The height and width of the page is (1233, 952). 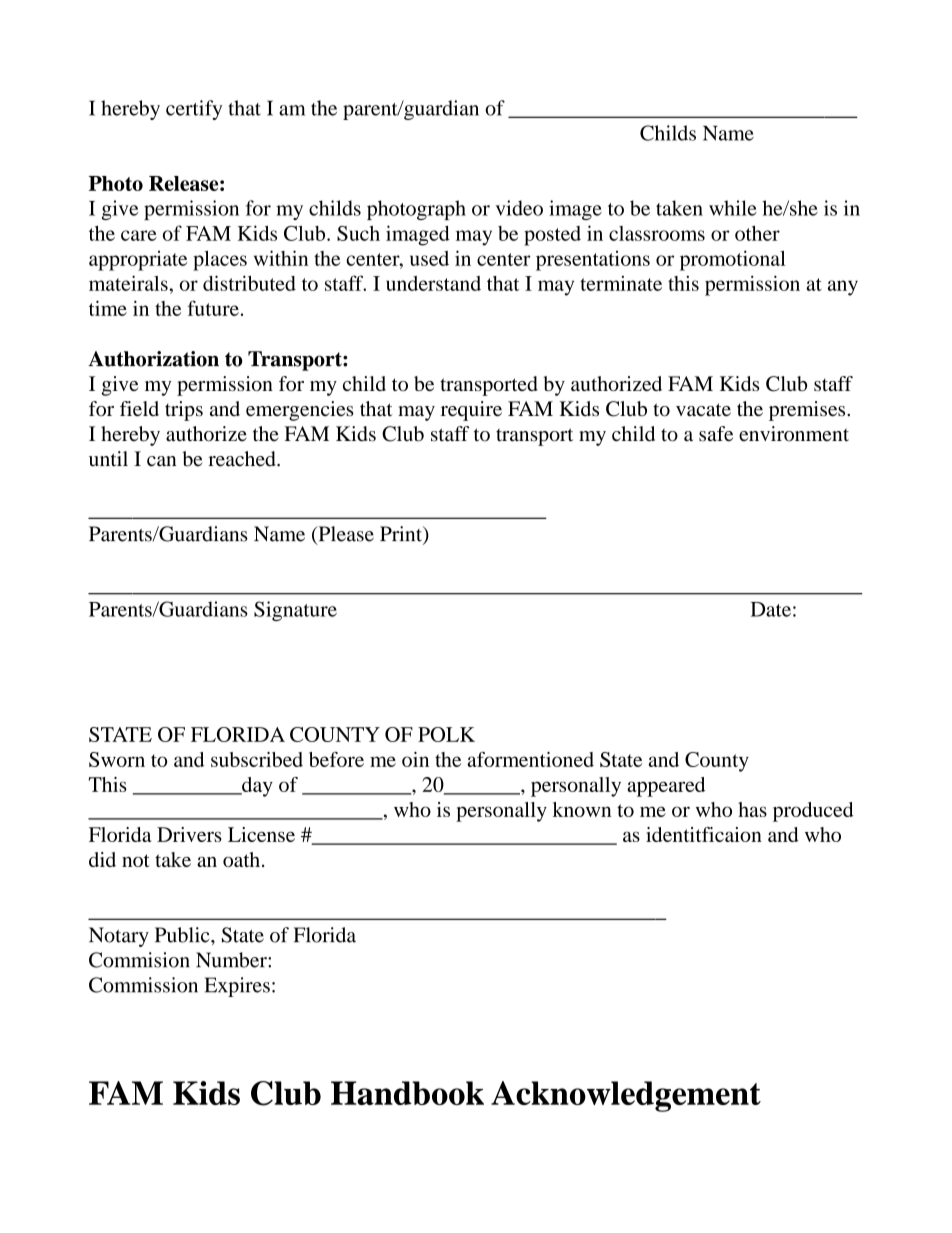 I want to click on safe, so click(x=716, y=434).
